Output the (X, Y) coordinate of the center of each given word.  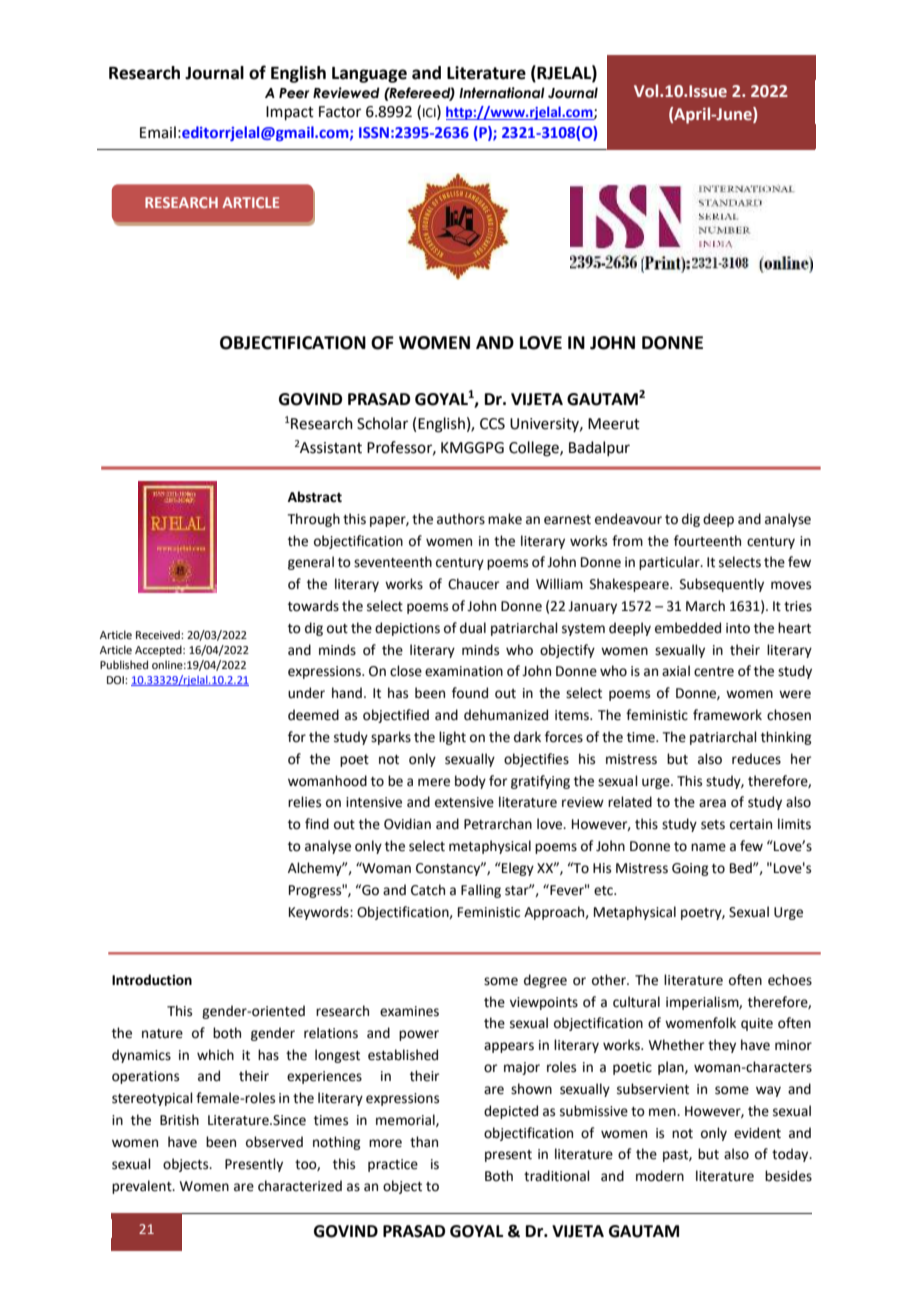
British (179, 1120)
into (738, 628)
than (424, 1142)
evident (757, 1133)
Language (369, 75)
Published (124, 664)
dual (473, 628)
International (502, 93)
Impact (290, 113)
